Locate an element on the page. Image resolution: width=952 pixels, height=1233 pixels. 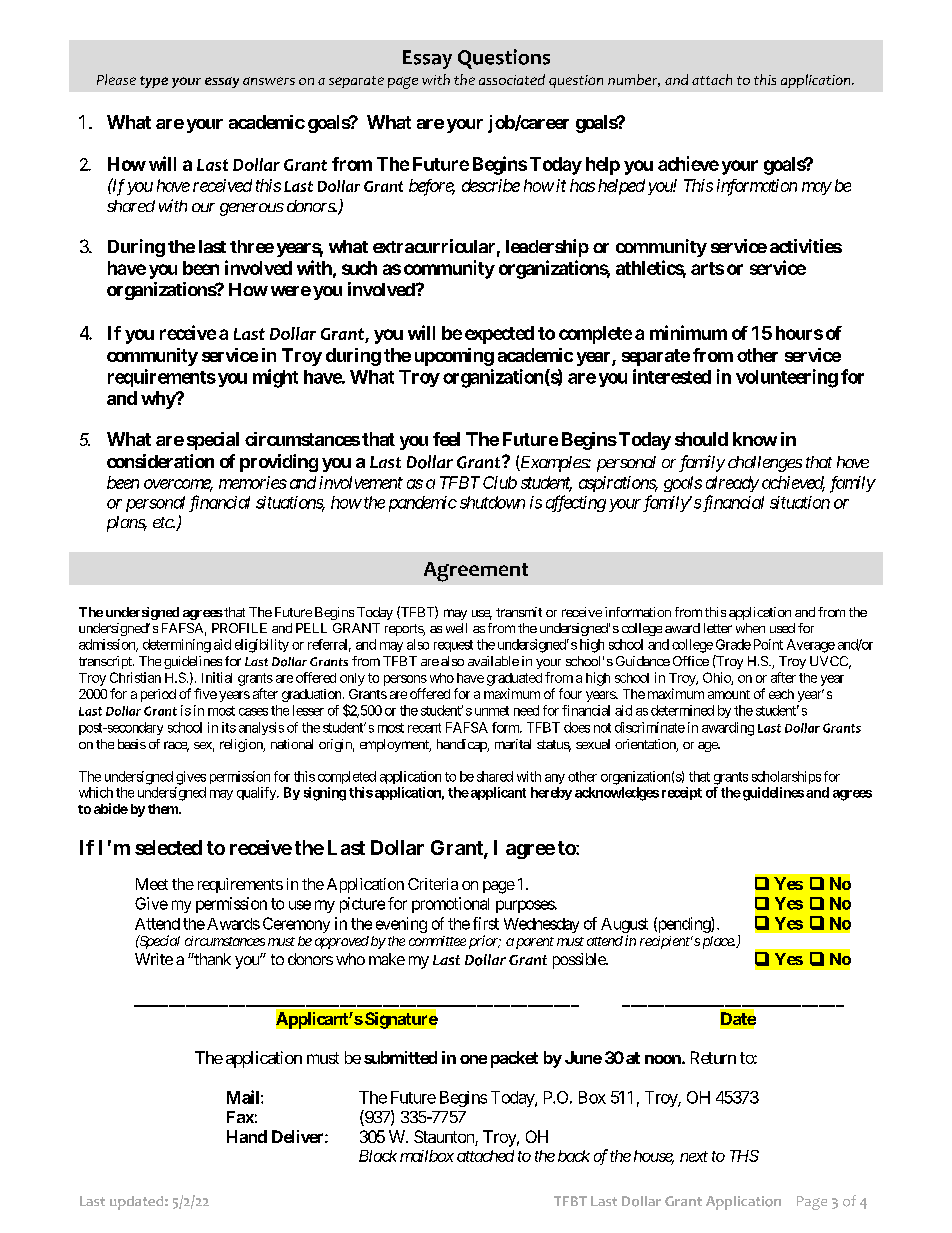
receipt is located at coordinates (682, 793).
